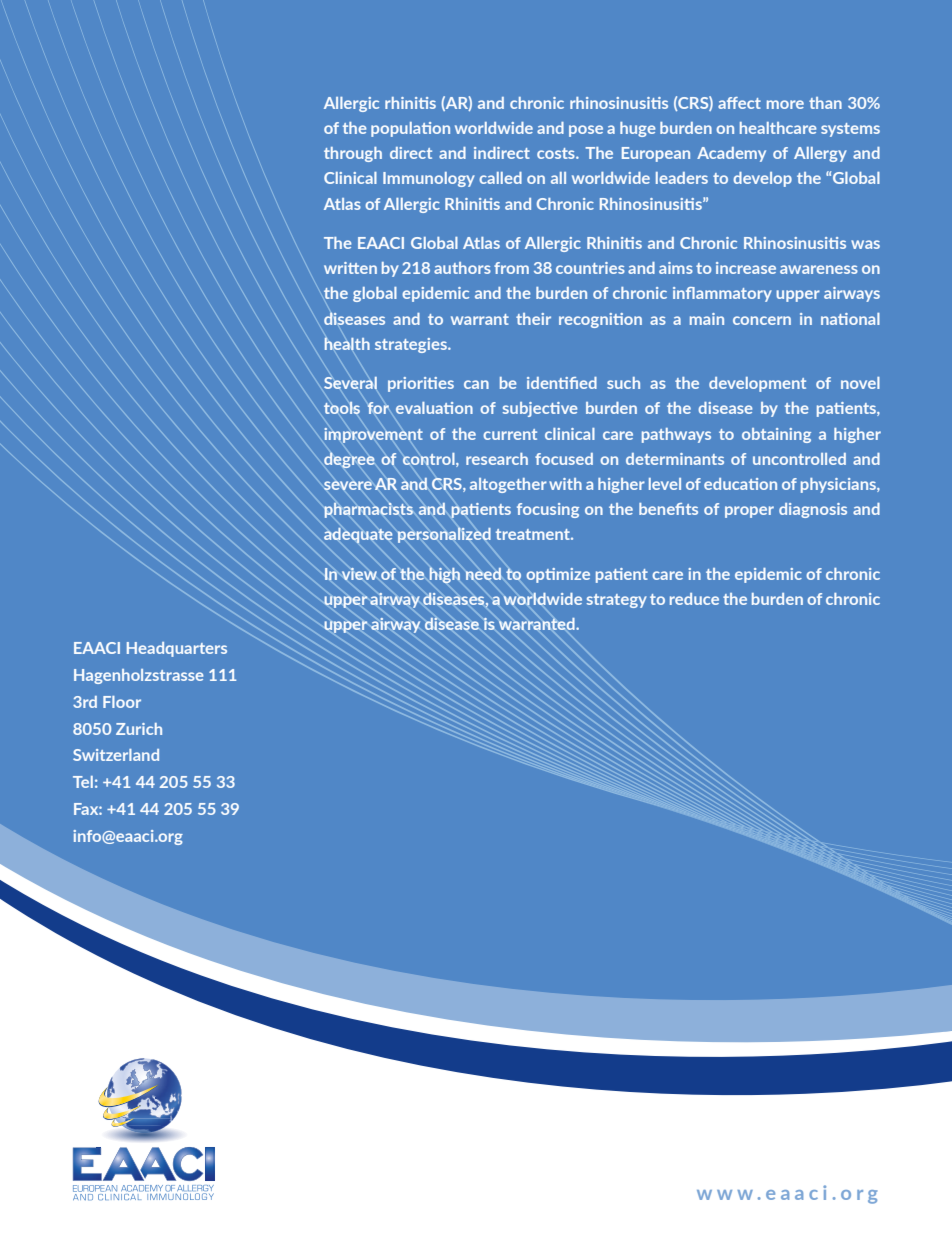  I want to click on Zurich, so click(139, 729).
